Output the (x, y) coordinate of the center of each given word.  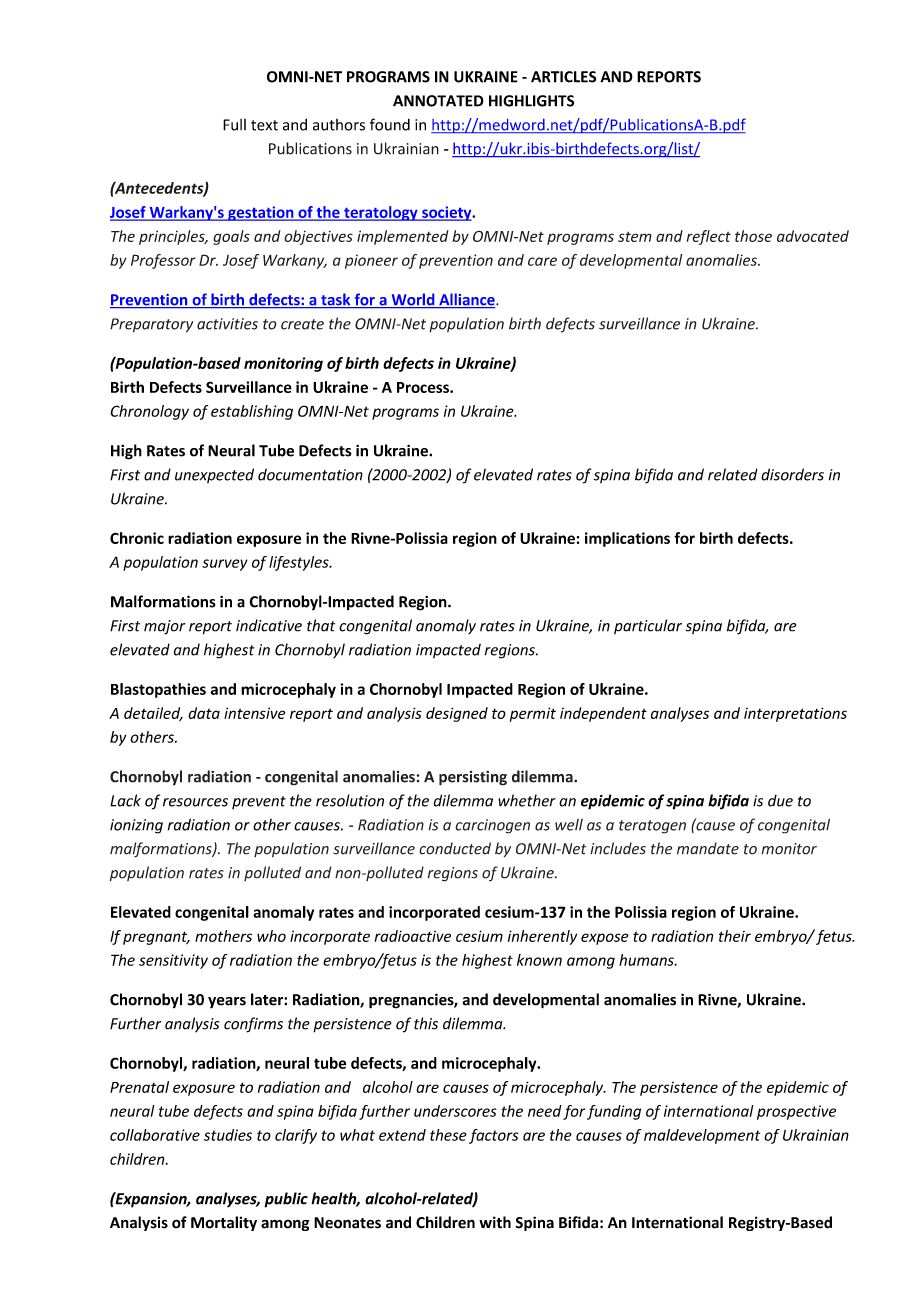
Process (424, 387)
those (753, 236)
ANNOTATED (438, 101)
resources (195, 802)
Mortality (224, 1223)
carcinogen (492, 826)
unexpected (214, 475)
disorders (792, 474)
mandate (708, 848)
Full (234, 125)
